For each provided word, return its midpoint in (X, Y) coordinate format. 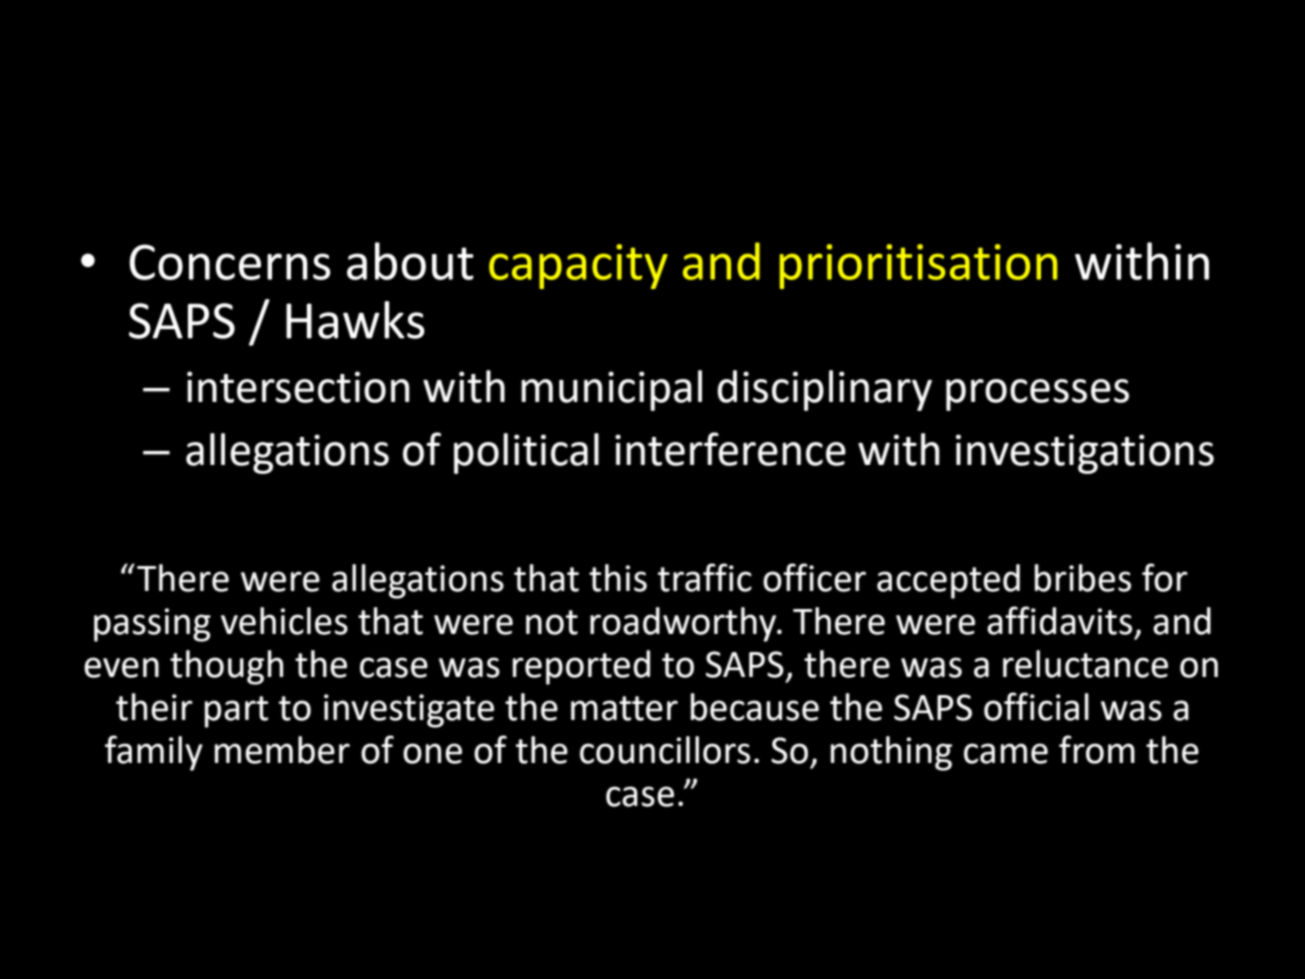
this (618, 578)
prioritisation (918, 266)
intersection (298, 387)
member (282, 750)
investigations (1085, 454)
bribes (1083, 578)
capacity (578, 266)
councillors (665, 750)
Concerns (230, 262)
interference (730, 449)
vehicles (284, 621)
